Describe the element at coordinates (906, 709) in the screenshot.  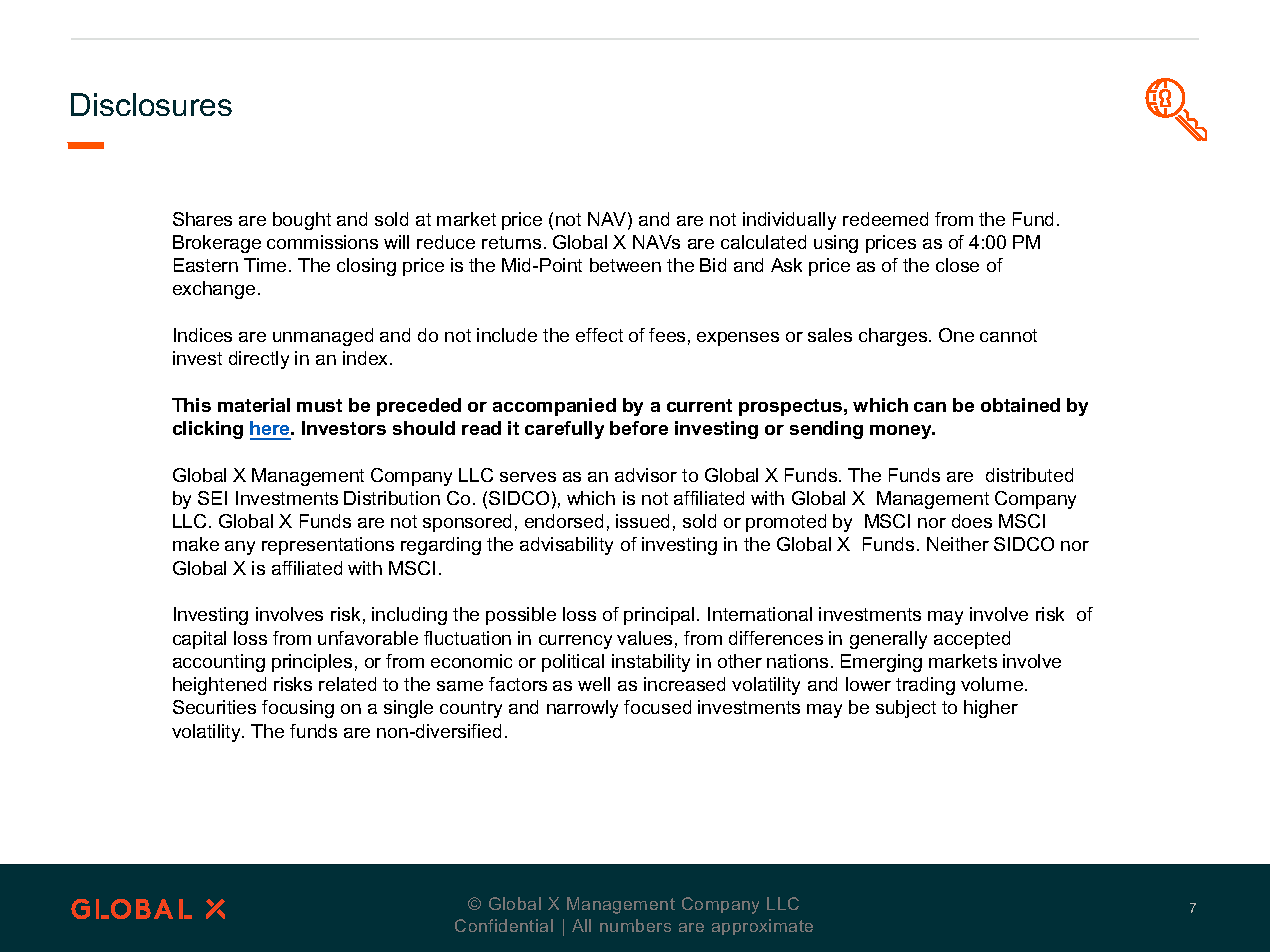
I see `subject` at that location.
